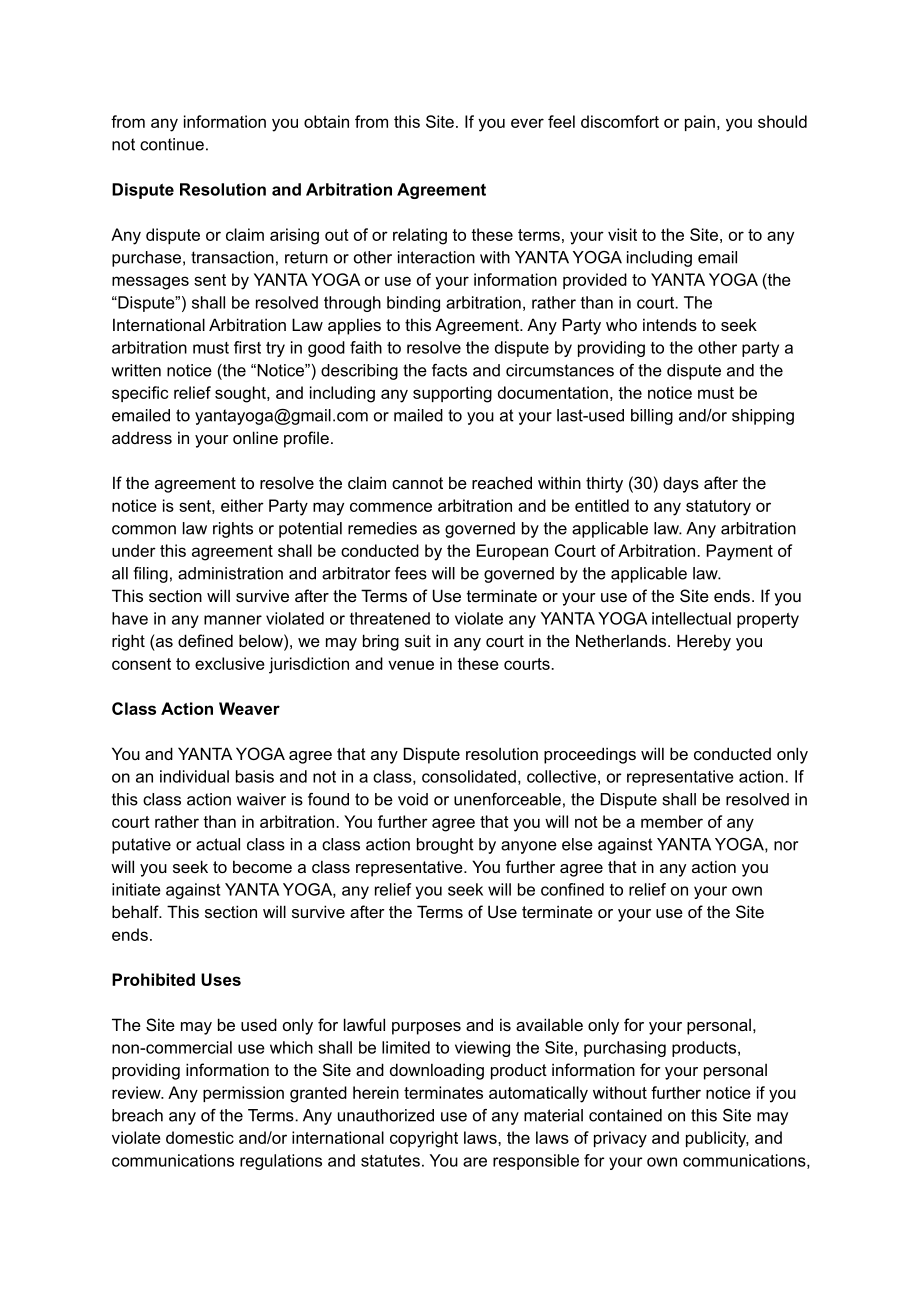 This page has height=1307, width=924. Describe the element at coordinates (527, 123) in the page. I see `ever` at that location.
